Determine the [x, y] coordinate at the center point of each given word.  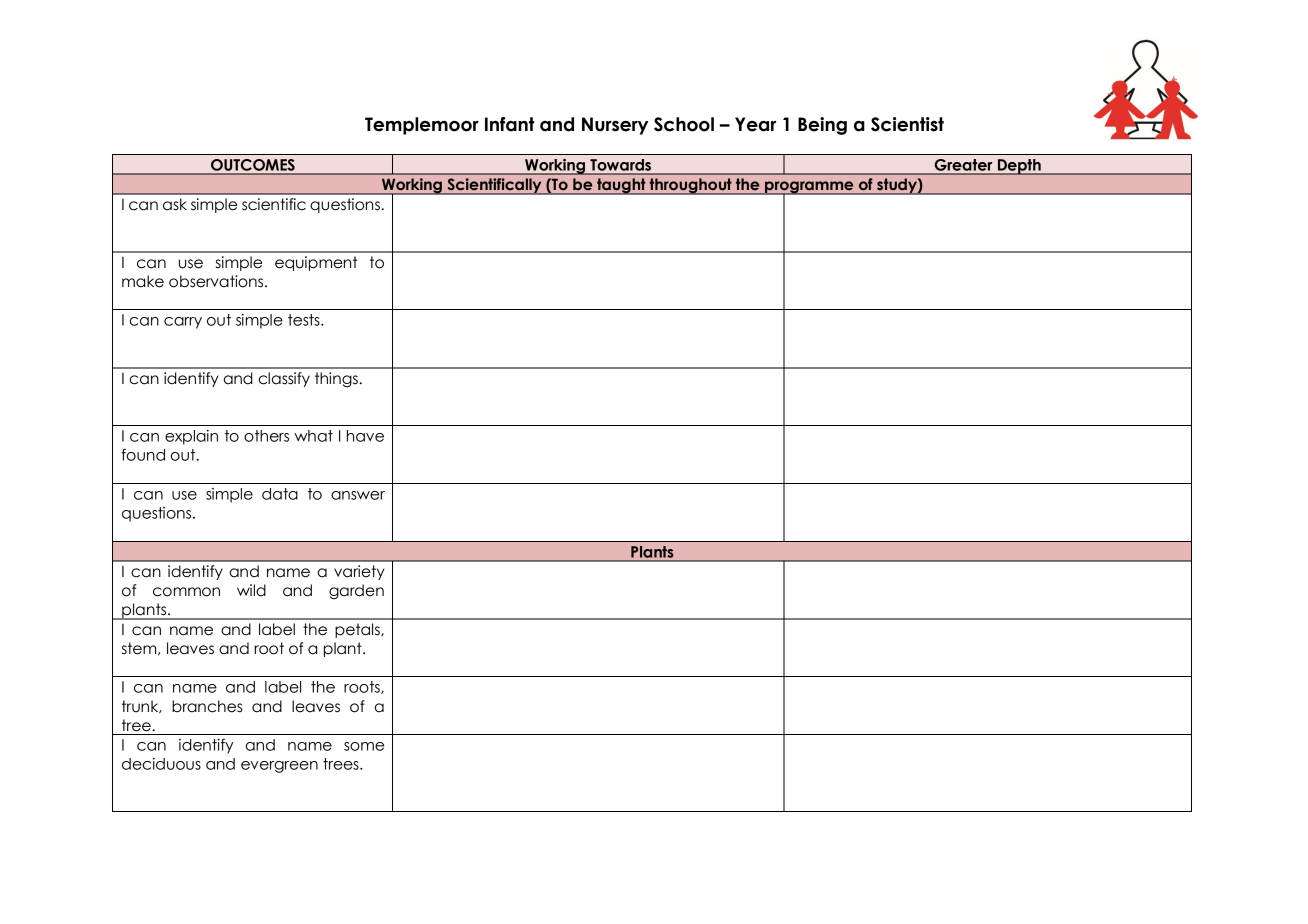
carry [183, 323]
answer [358, 495]
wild [251, 590]
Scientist [907, 124]
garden [356, 591]
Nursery [615, 126]
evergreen [279, 767]
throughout [690, 186]
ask [175, 204]
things [337, 379]
